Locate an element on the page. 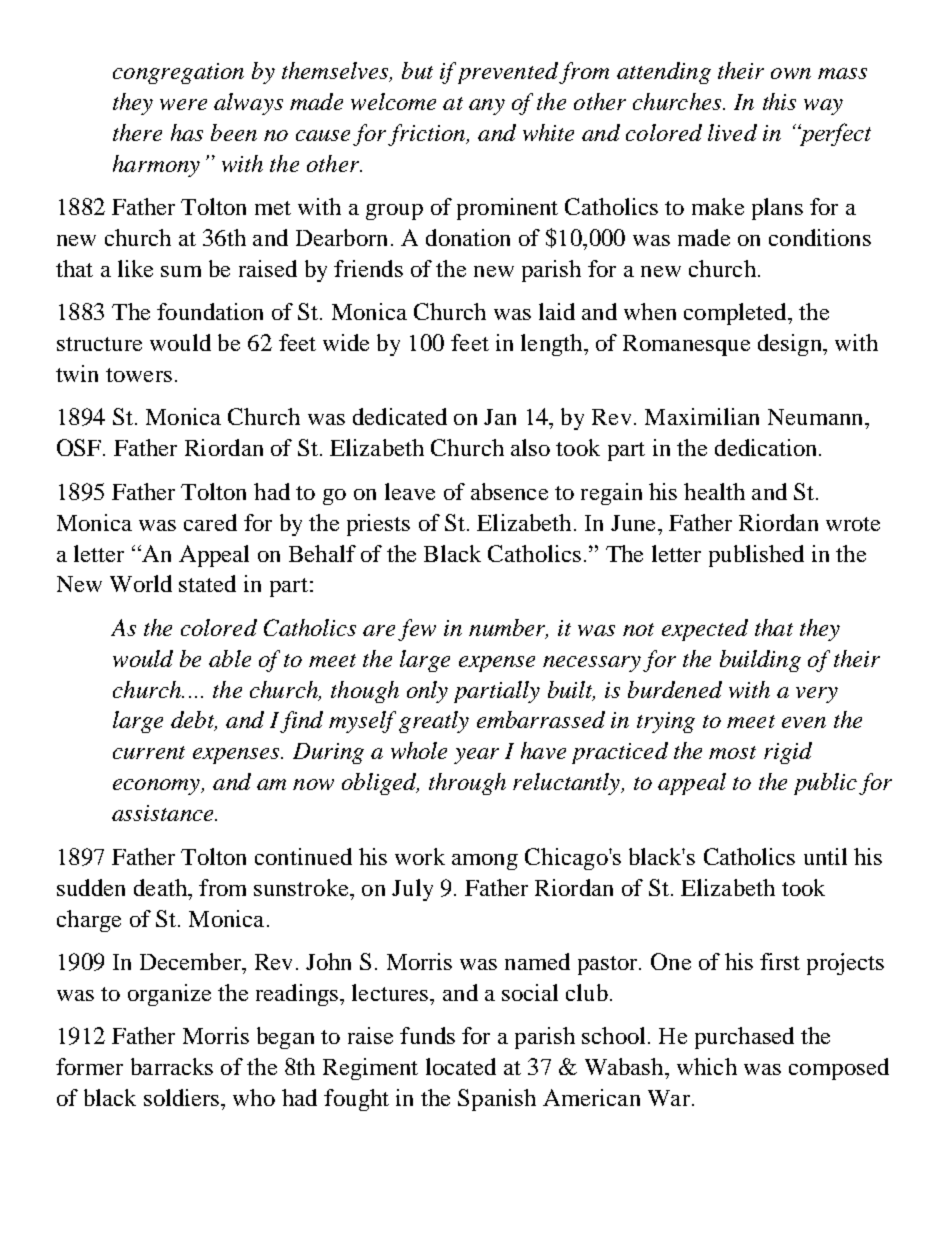  published is located at coordinates (756, 556).
